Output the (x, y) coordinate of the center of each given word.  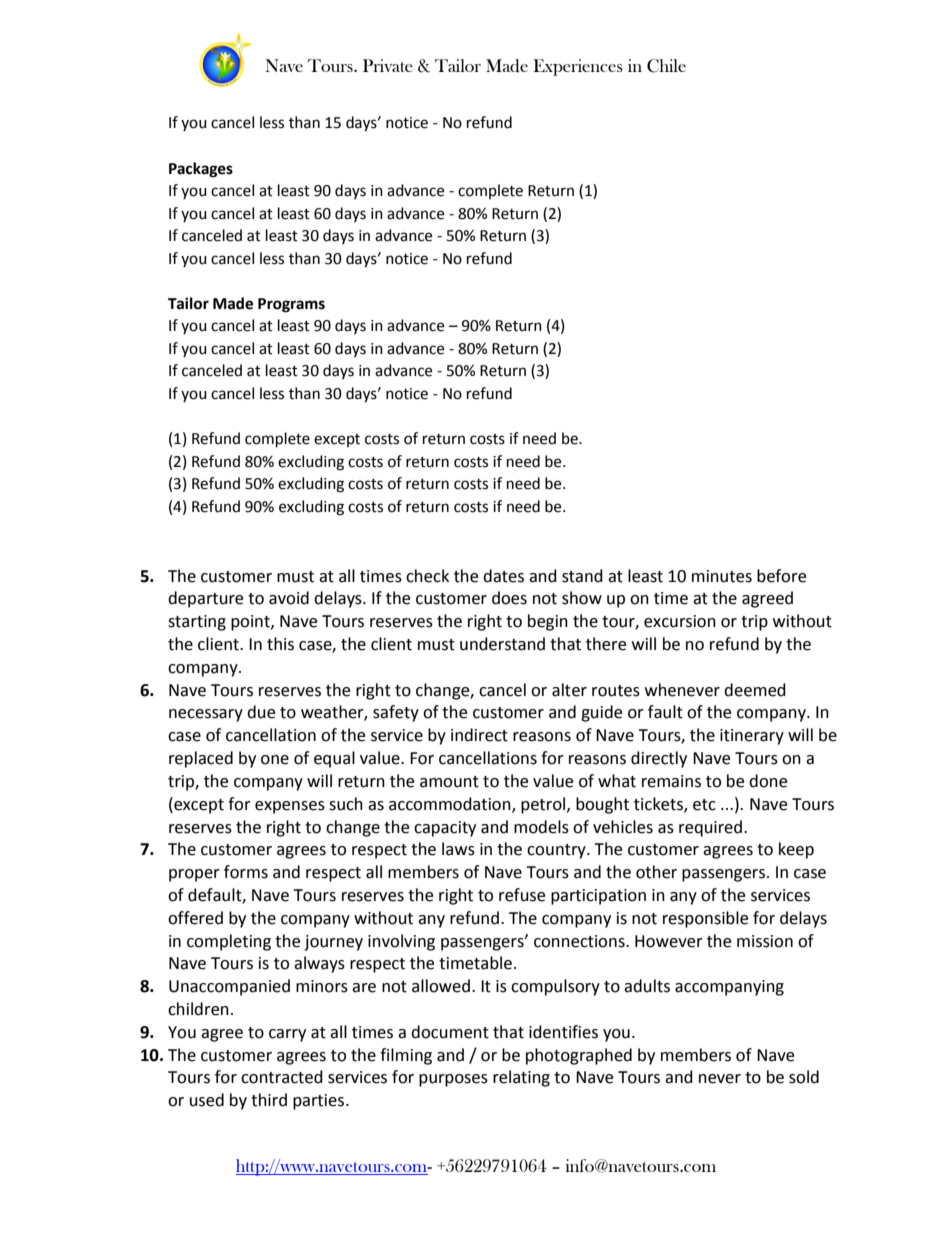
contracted (282, 1077)
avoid (289, 598)
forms (246, 872)
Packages (201, 170)
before (781, 576)
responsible (705, 919)
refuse (522, 895)
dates (503, 576)
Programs (291, 305)
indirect (479, 735)
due (261, 712)
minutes (722, 576)
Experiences (578, 67)
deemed (755, 690)
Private (388, 65)
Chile (666, 66)
